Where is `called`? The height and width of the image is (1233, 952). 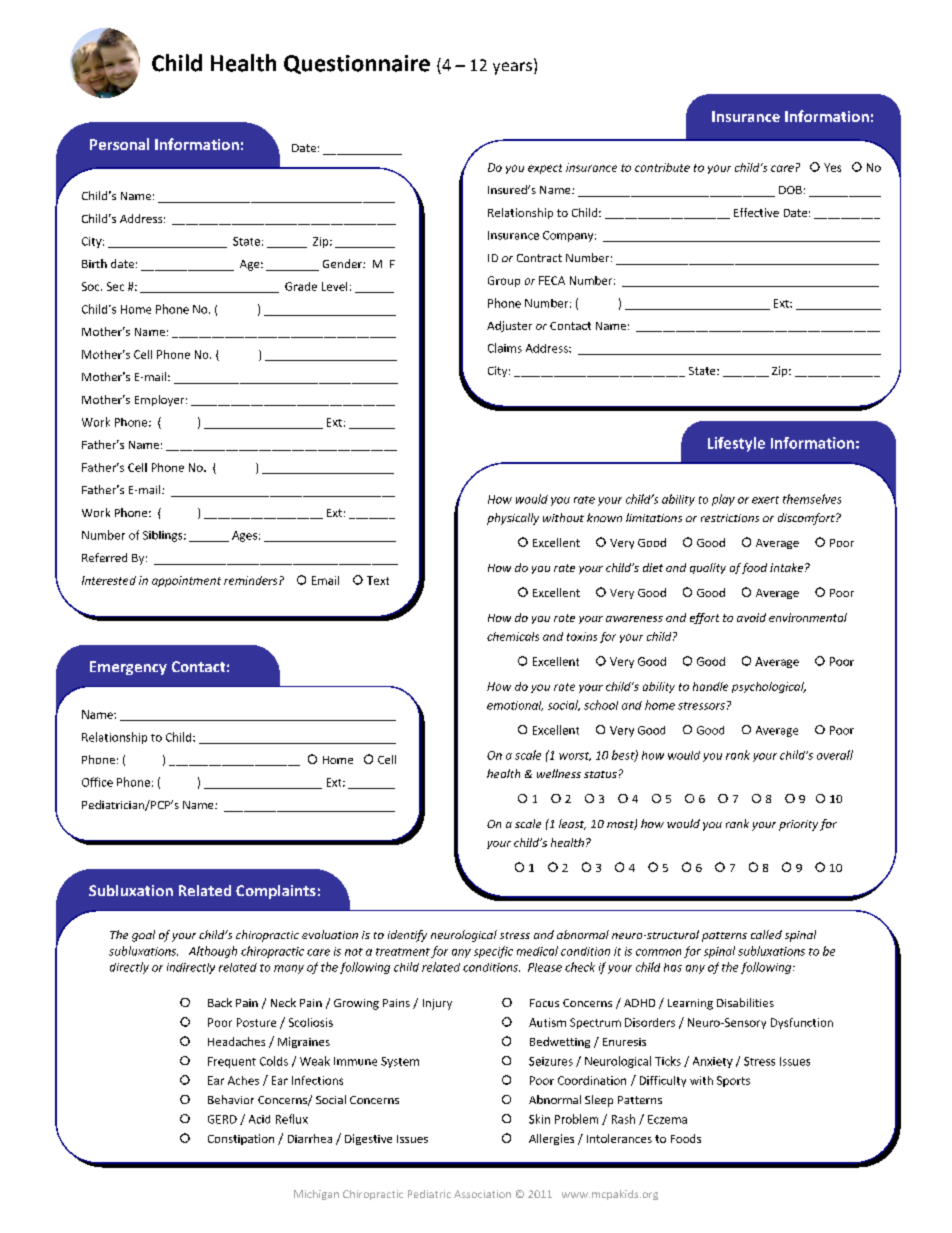 called is located at coordinates (766, 934).
